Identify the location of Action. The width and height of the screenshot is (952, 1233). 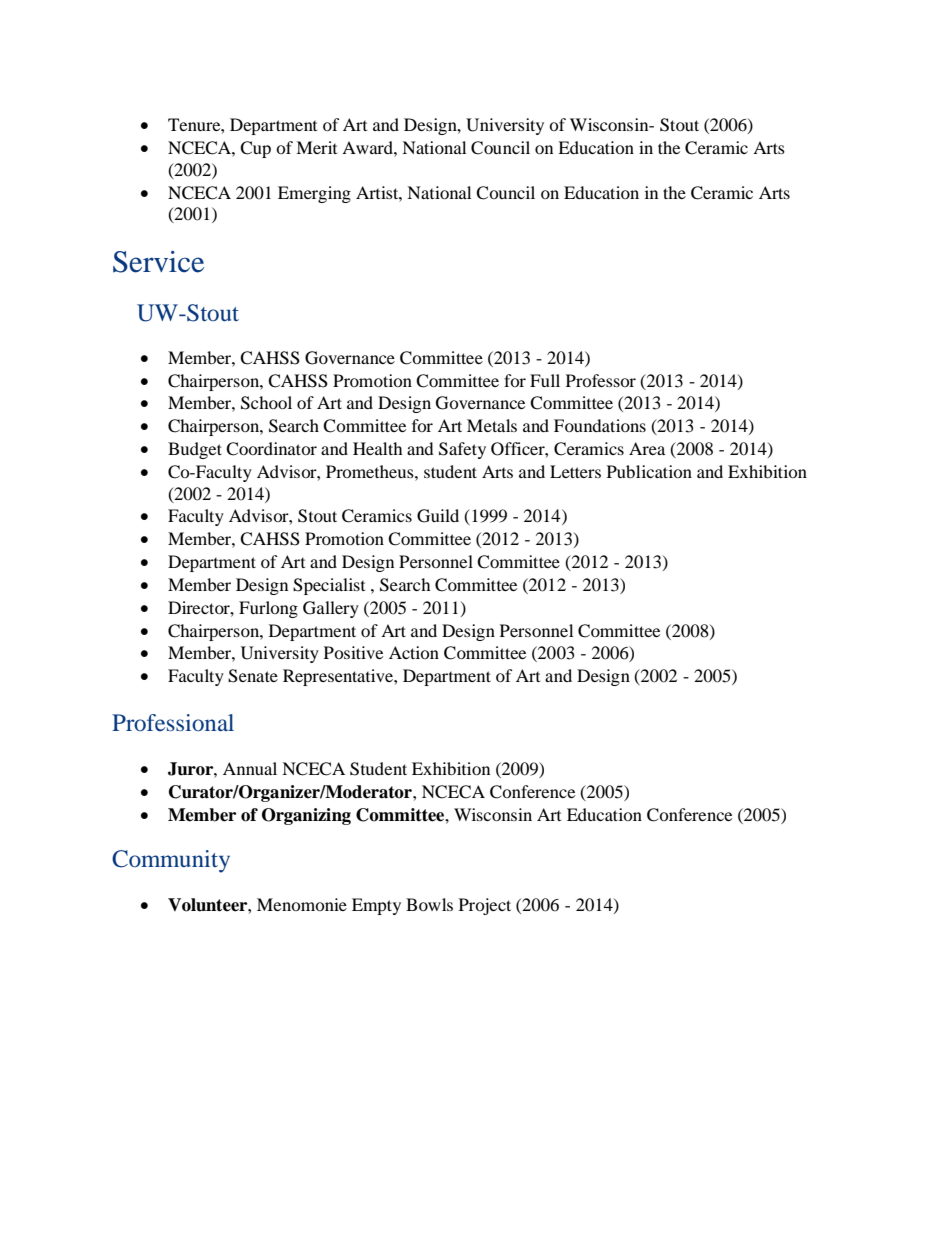
(414, 652).
